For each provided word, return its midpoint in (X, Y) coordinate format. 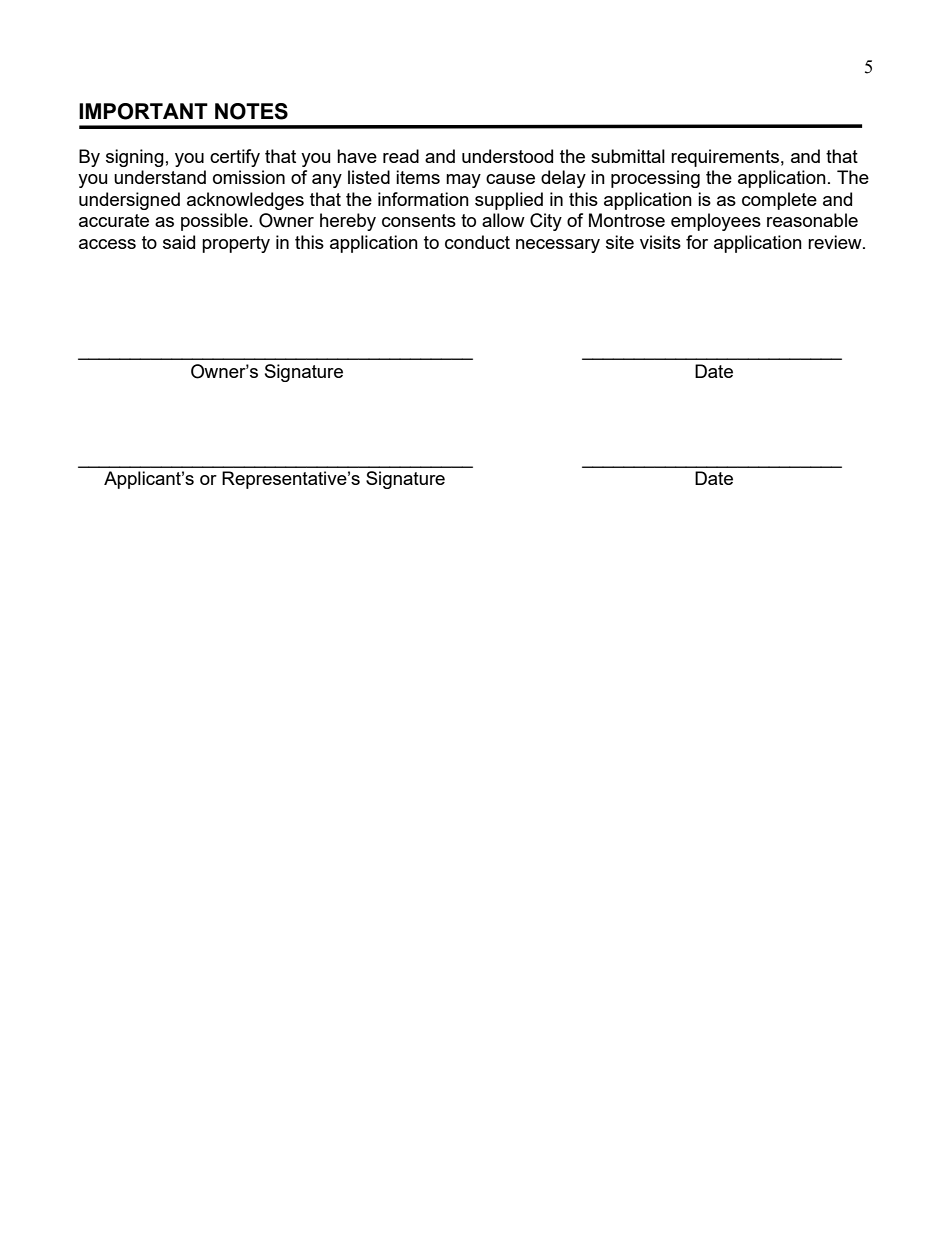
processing (655, 179)
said (179, 242)
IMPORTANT (143, 111)
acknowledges (245, 201)
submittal (628, 156)
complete (779, 201)
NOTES (251, 111)
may (463, 181)
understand (160, 177)
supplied (509, 201)
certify (235, 158)
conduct (477, 242)
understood (507, 156)
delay (563, 179)
